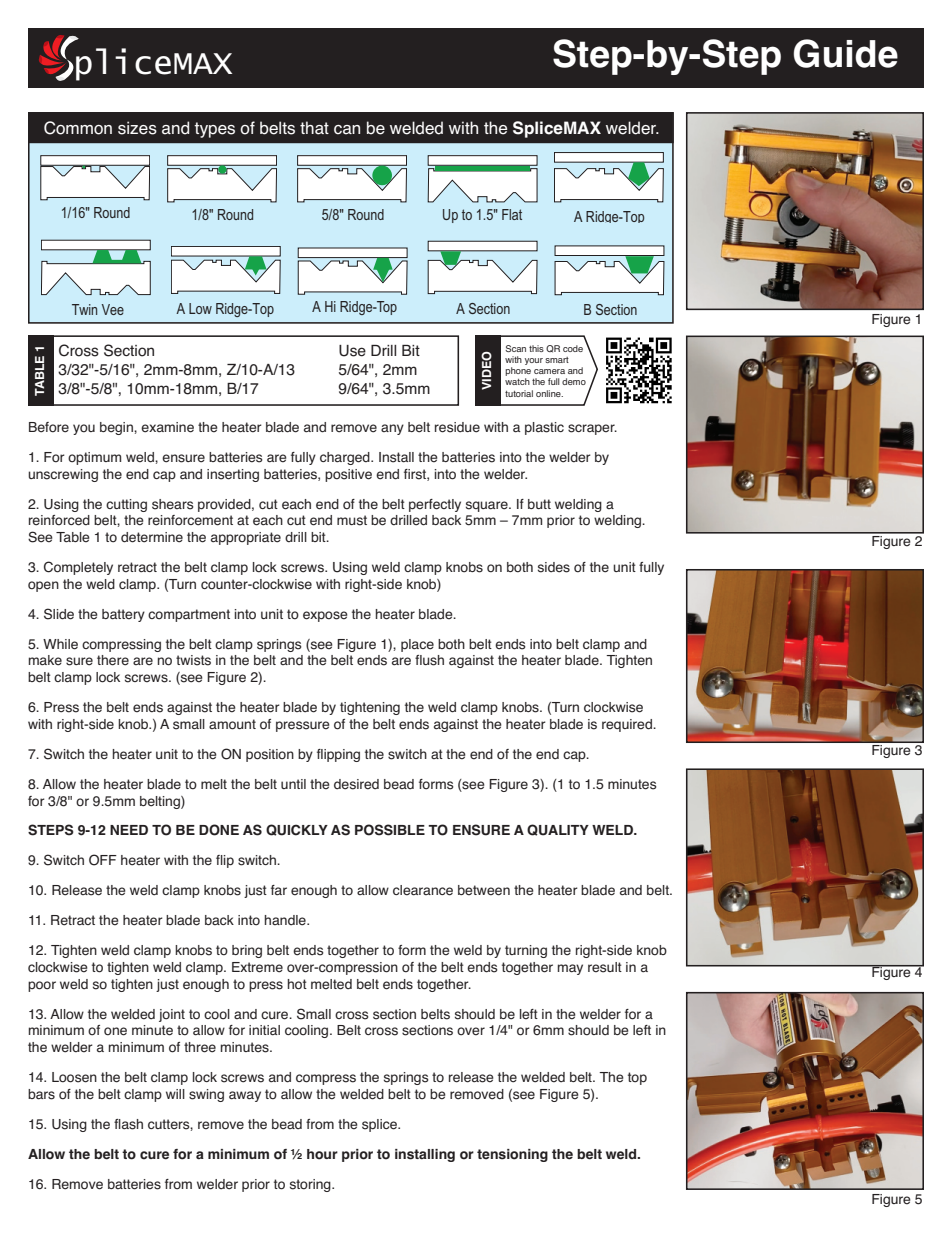 Image resolution: width=952 pixels, height=1233 pixels. What do you see at coordinates (429, 660) in the page?
I see `flush` at bounding box center [429, 660].
